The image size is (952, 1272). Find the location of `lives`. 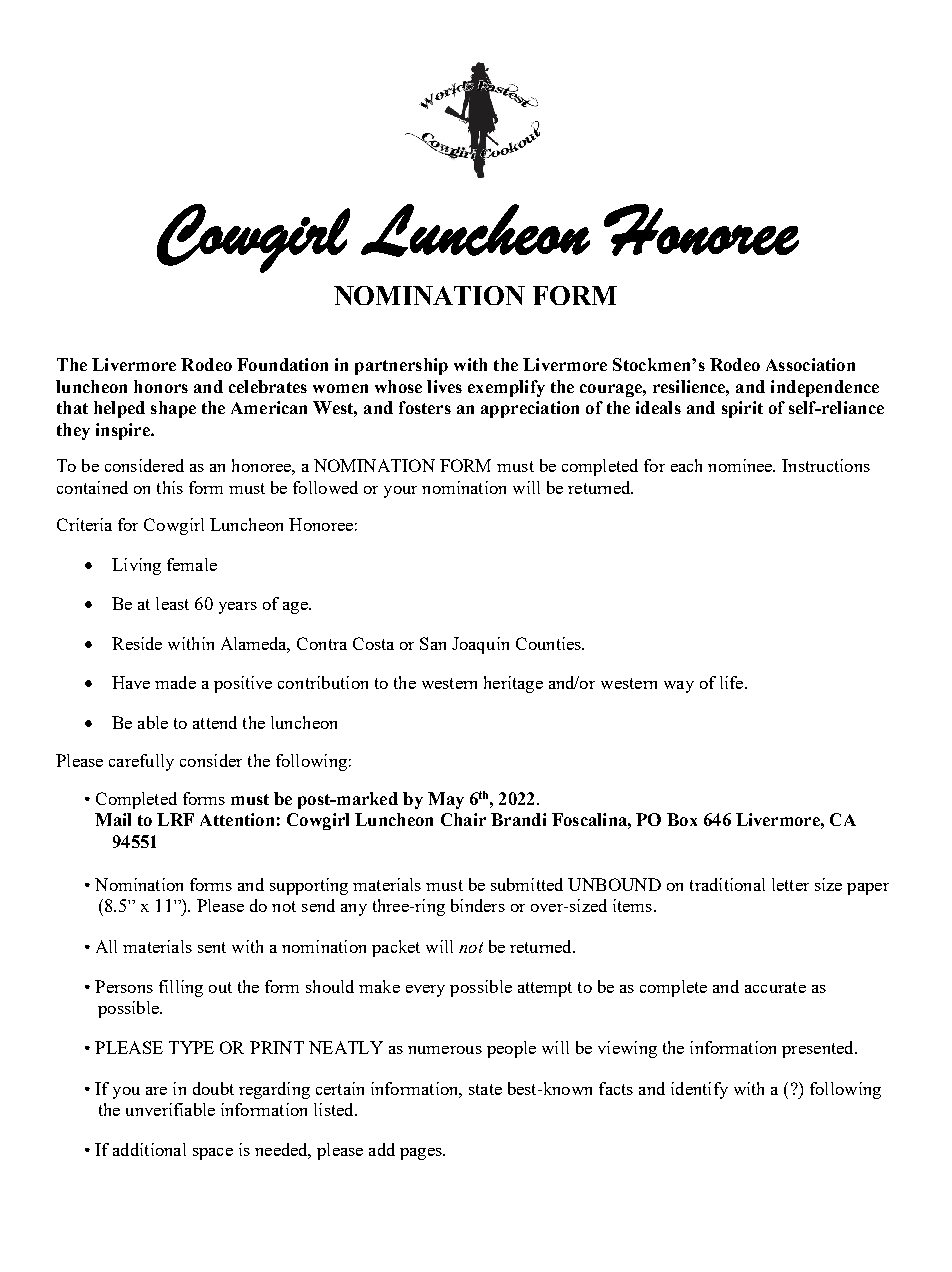

lives is located at coordinates (444, 386).
